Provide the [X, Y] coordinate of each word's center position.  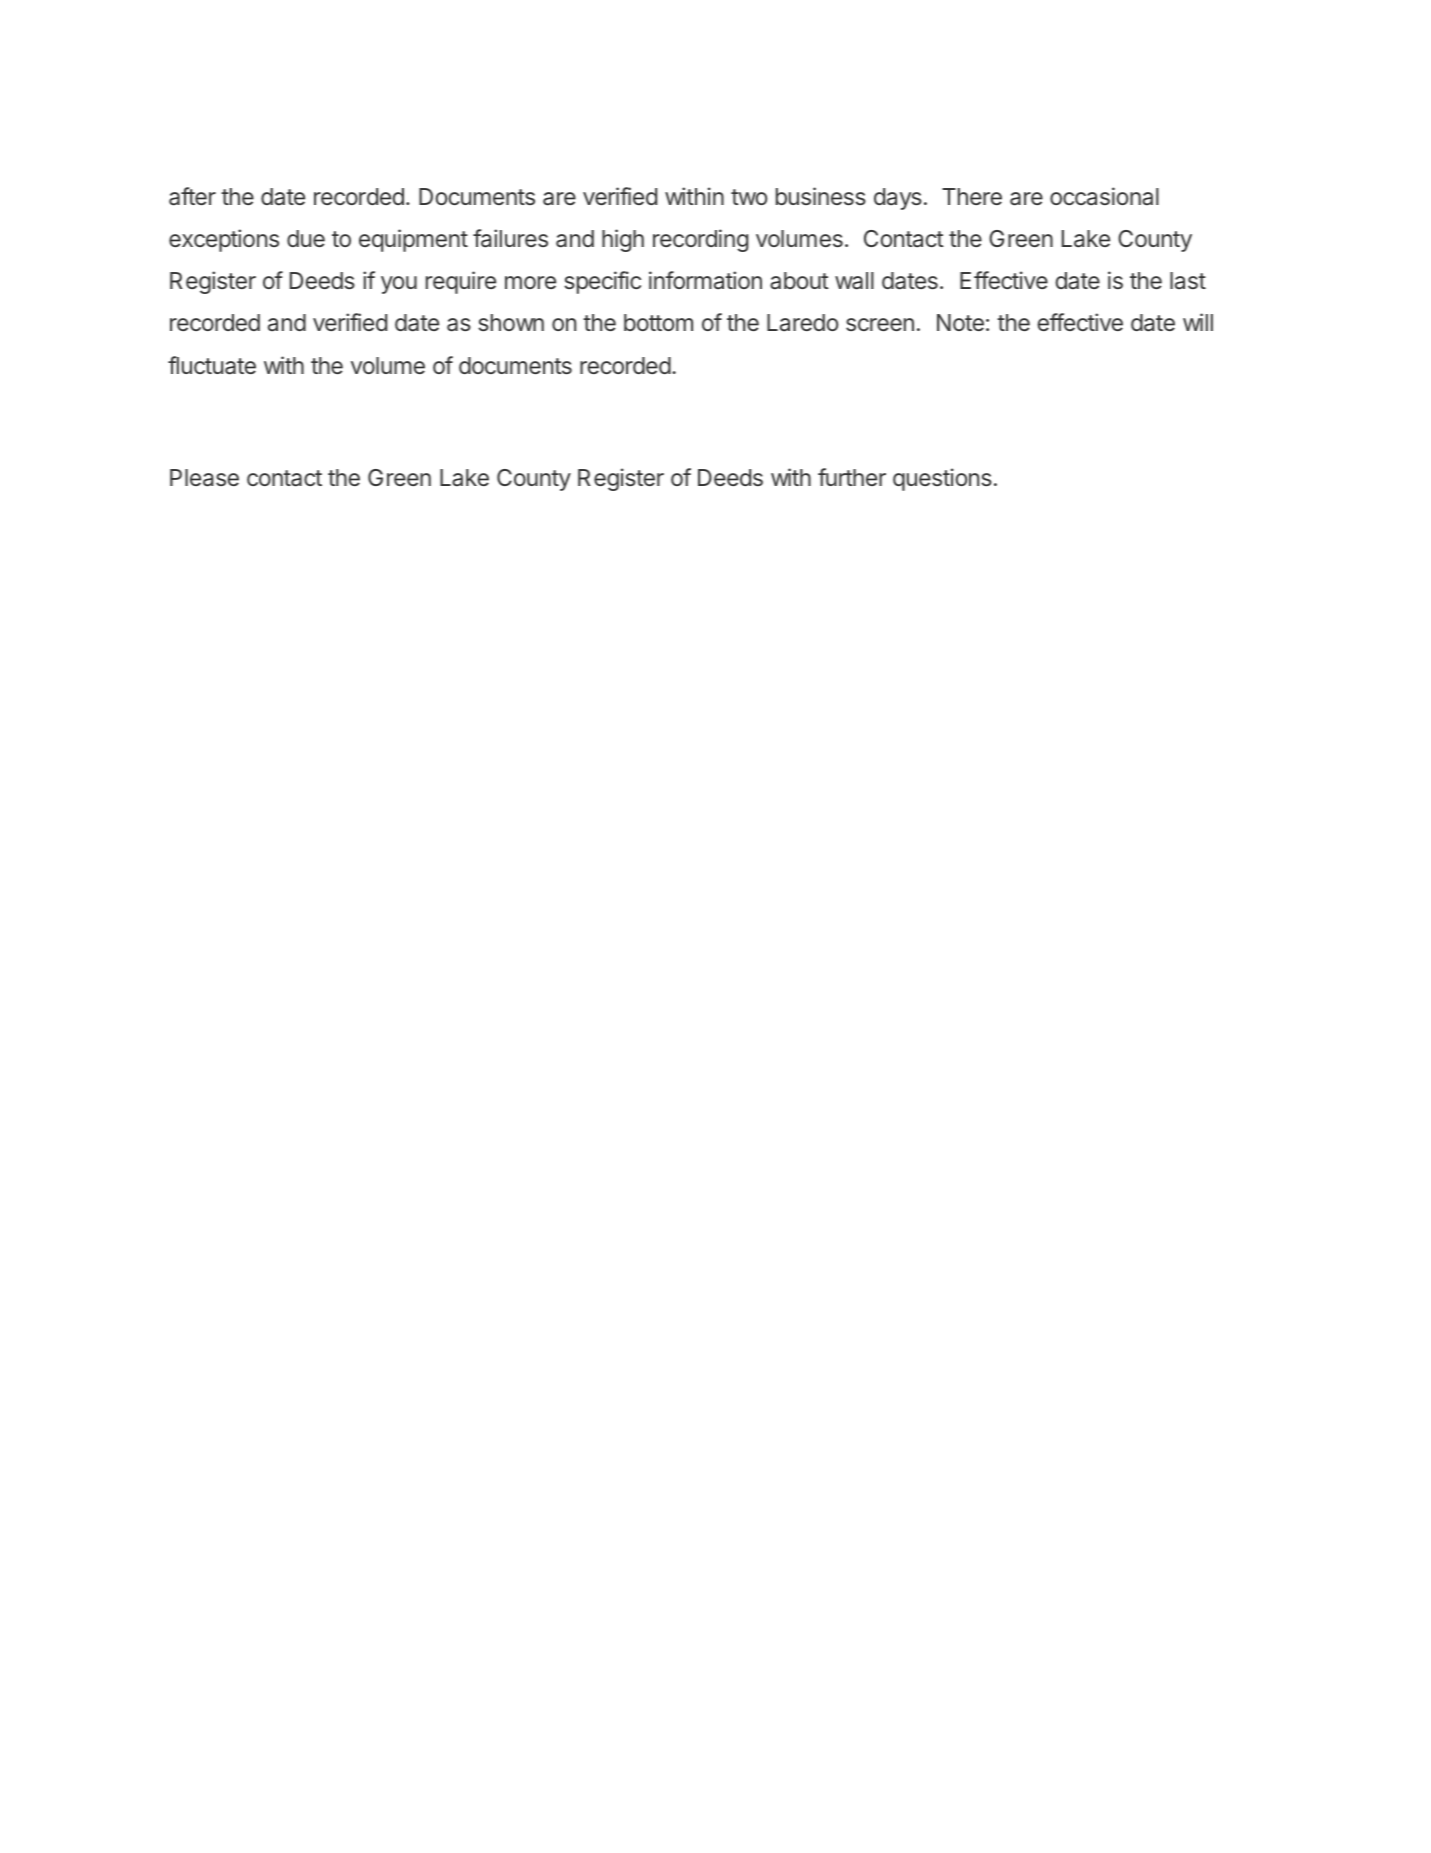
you [399, 285]
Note [960, 322]
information [705, 280]
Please [204, 478]
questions [942, 479]
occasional [1104, 196]
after [192, 196]
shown [511, 322]
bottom [658, 322]
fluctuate [212, 365]
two [749, 197]
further [852, 477]
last [1188, 281]
